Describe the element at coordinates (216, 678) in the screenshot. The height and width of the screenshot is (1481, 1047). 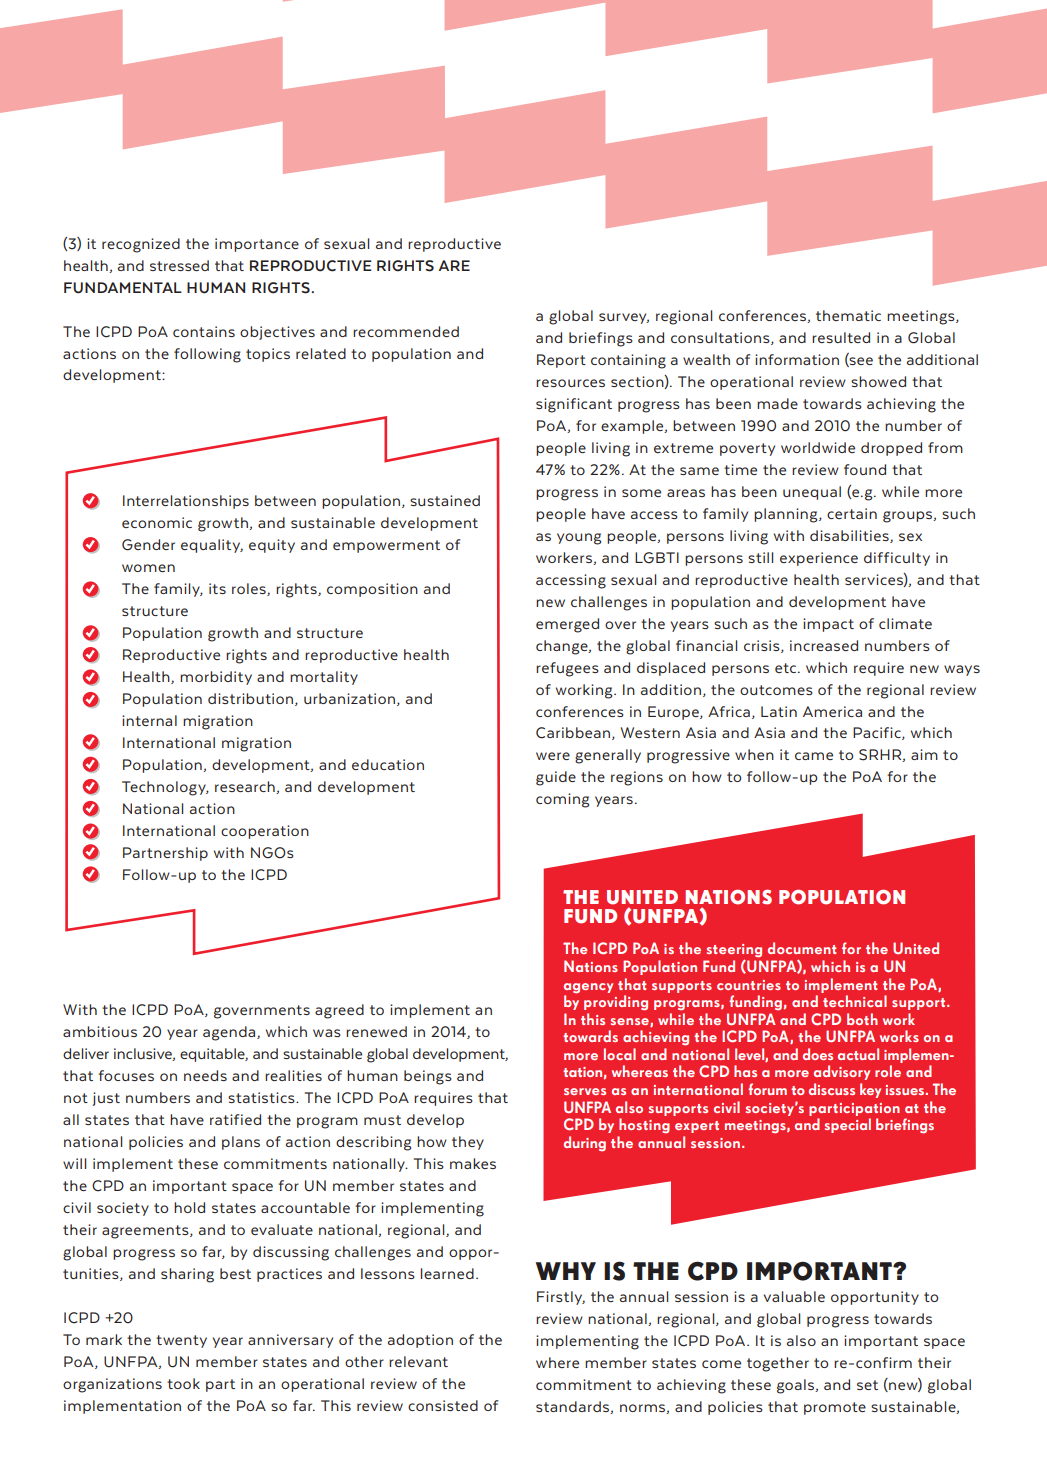
I see `morbidity` at that location.
